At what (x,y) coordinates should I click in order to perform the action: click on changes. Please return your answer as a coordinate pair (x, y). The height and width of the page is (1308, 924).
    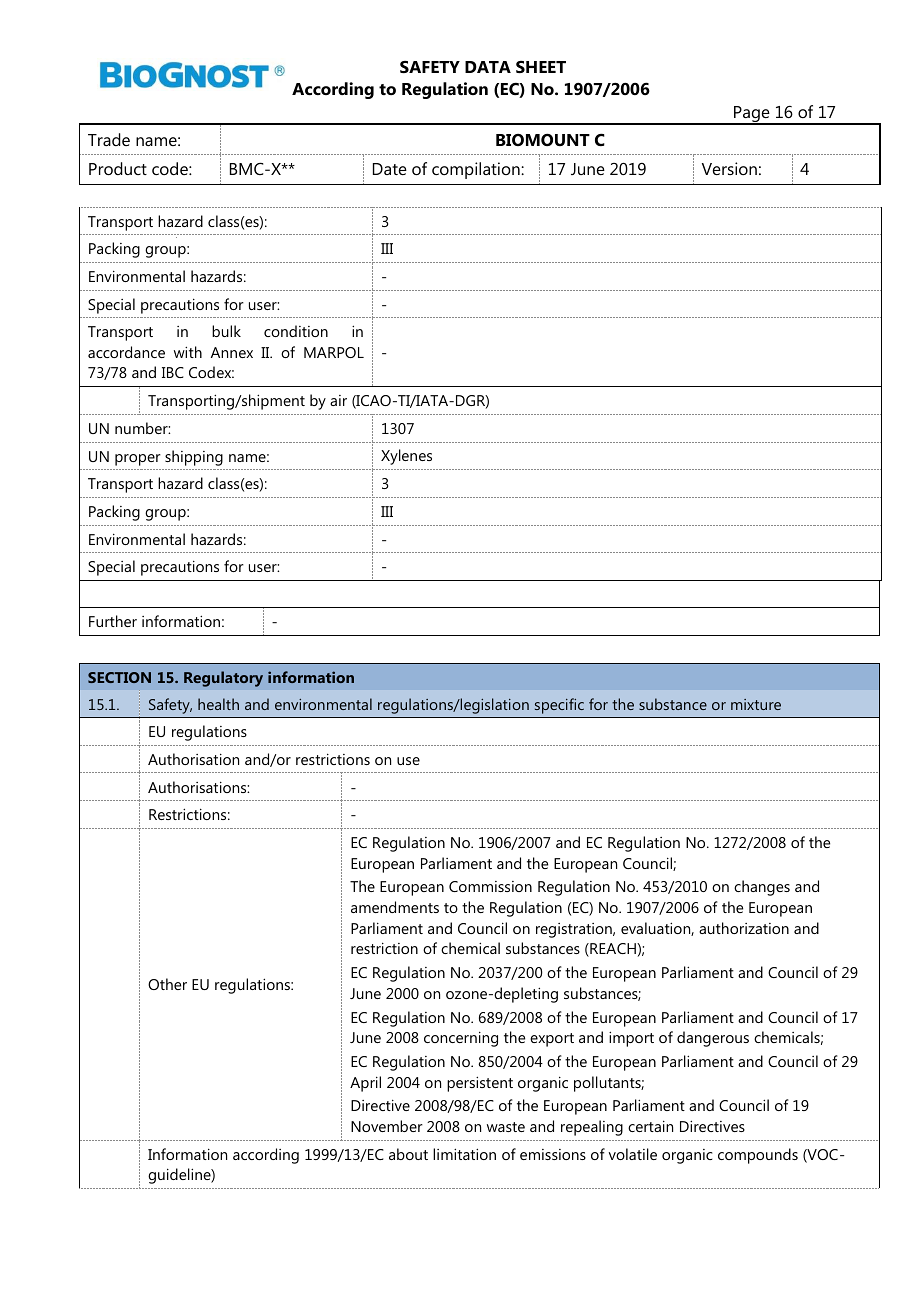
    Looking at the image, I should click on (762, 888).
